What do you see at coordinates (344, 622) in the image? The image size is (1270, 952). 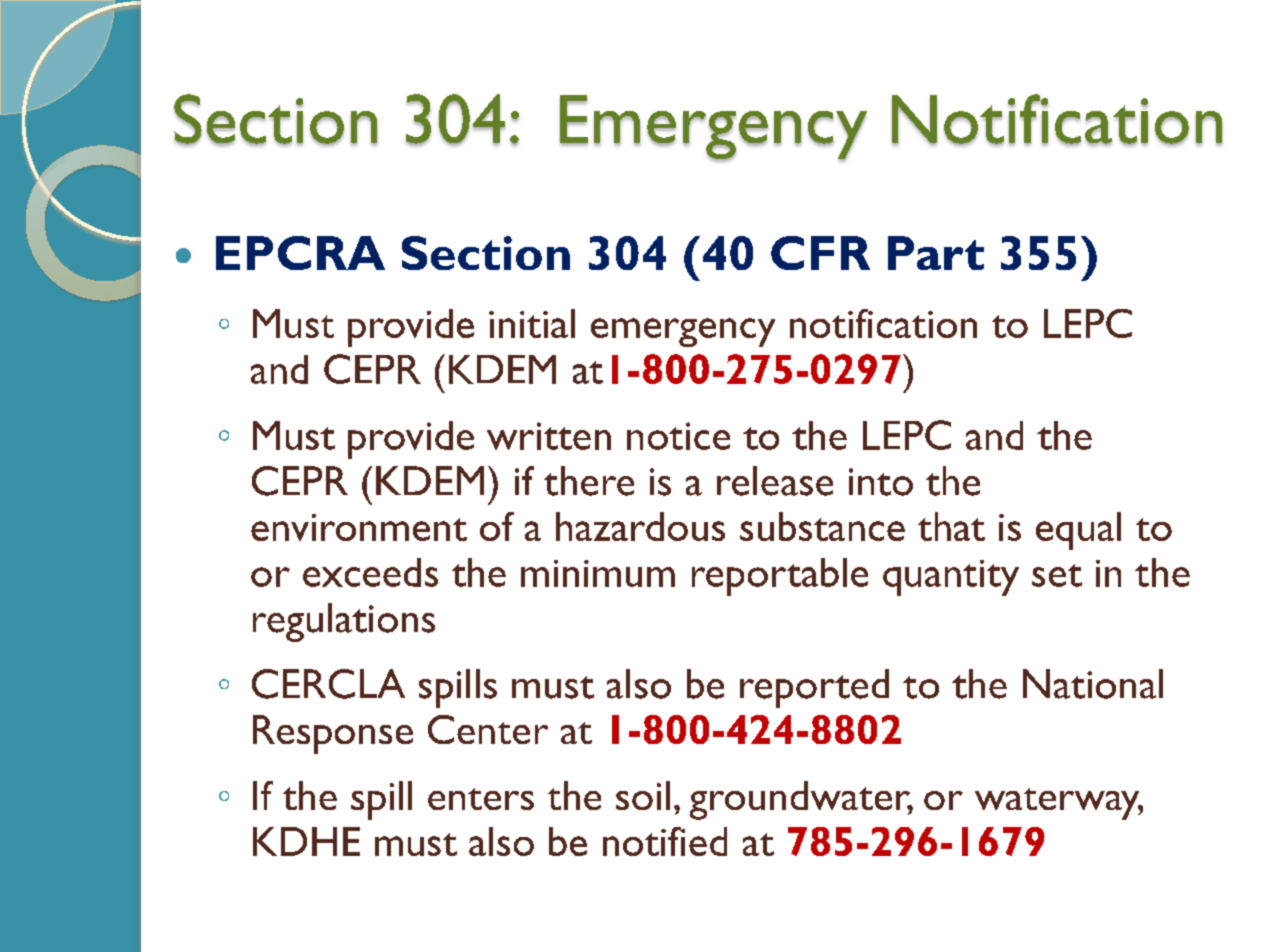 I see `regulations` at bounding box center [344, 622].
